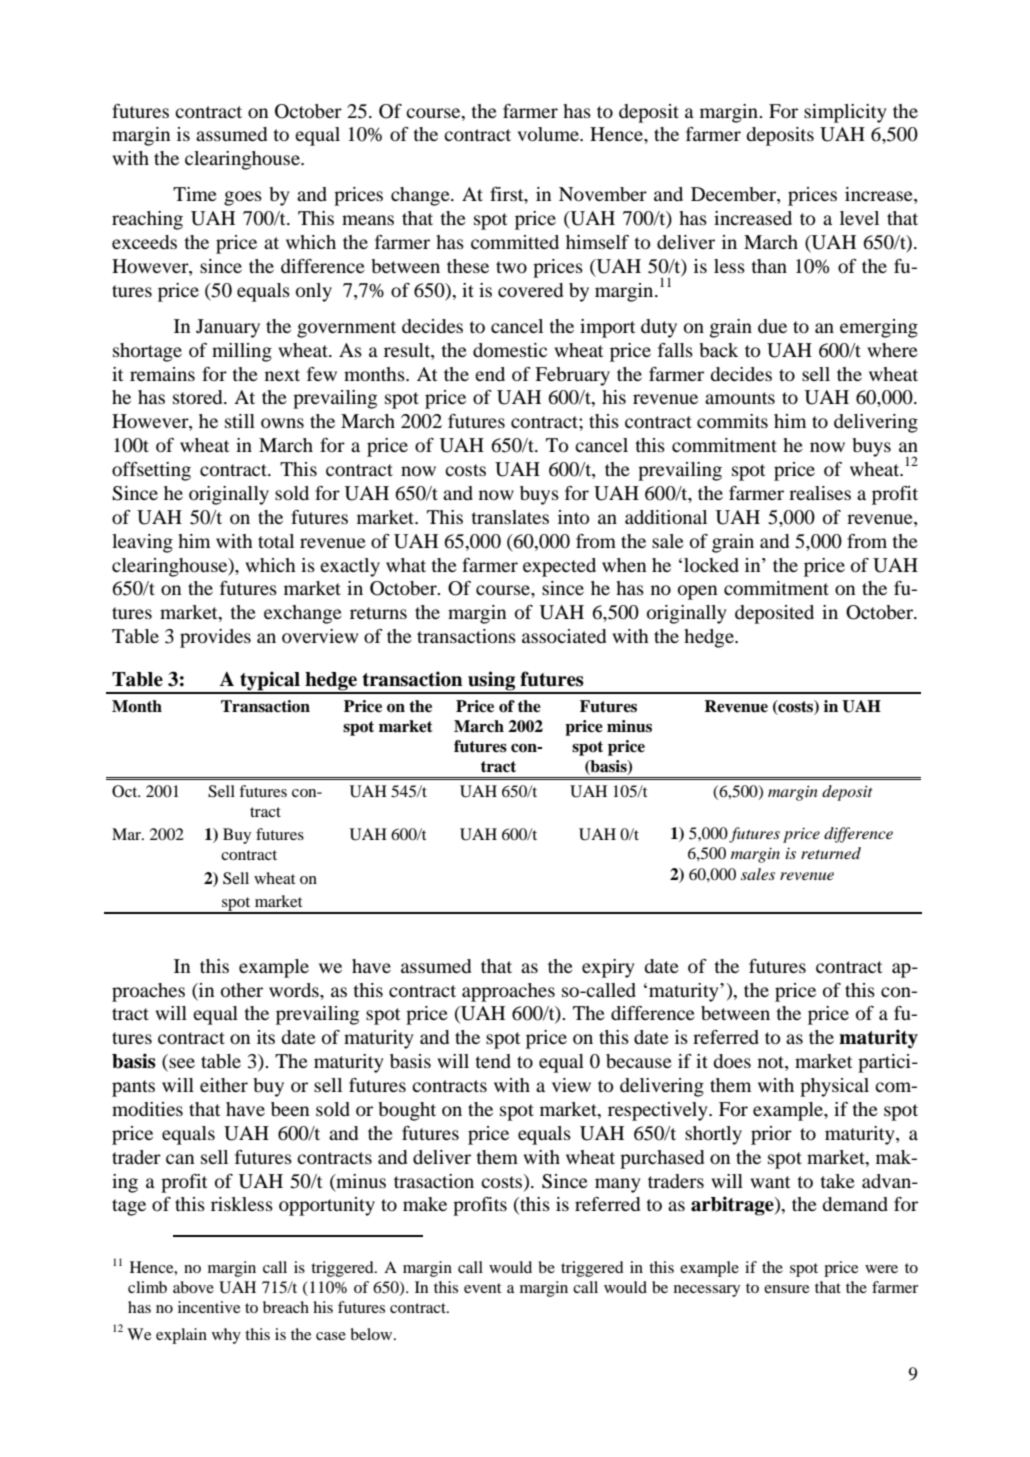  I want to click on typical, so click(270, 682).
